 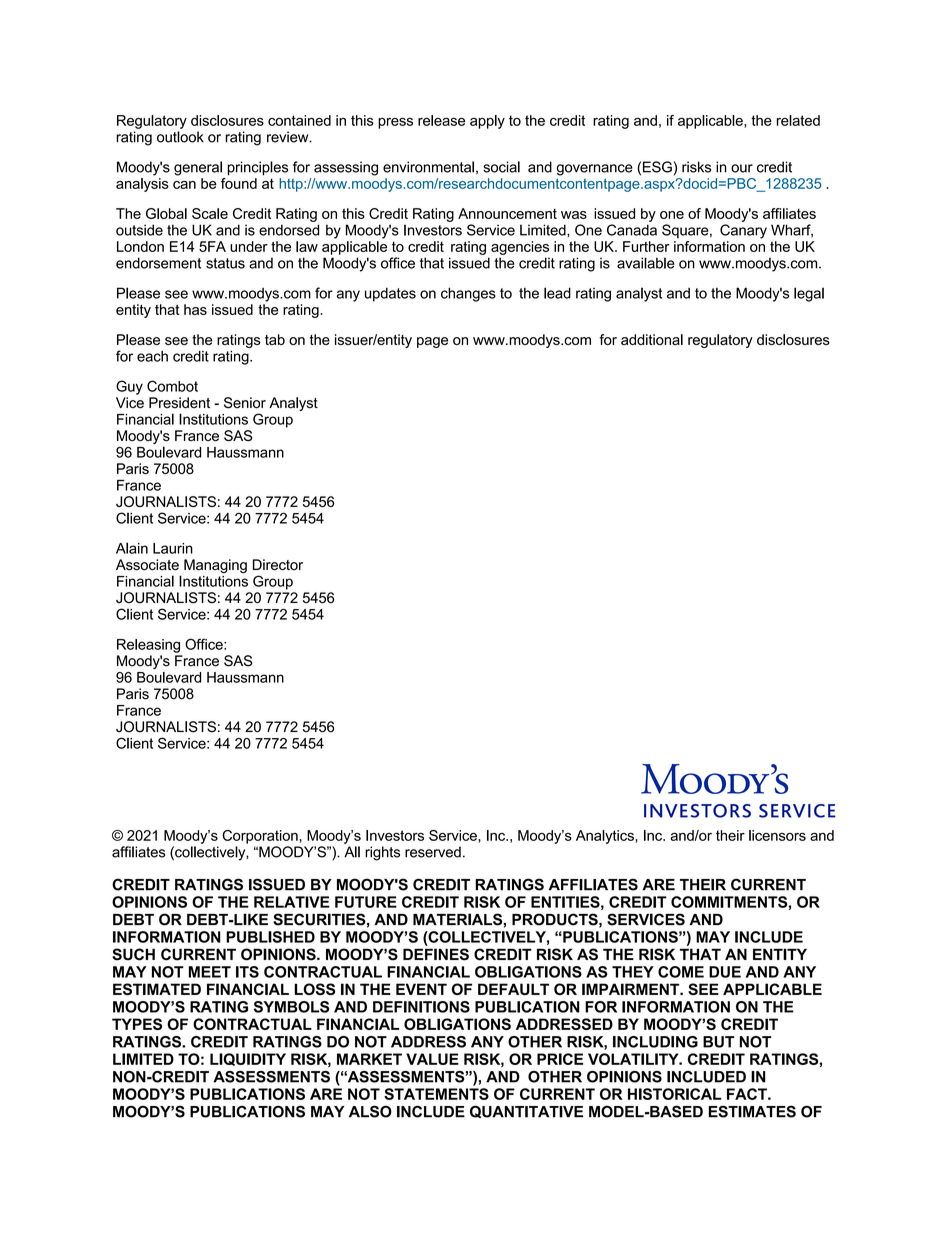 What do you see at coordinates (752, 1111) in the screenshot?
I see `ESTIMATES` at bounding box center [752, 1111].
